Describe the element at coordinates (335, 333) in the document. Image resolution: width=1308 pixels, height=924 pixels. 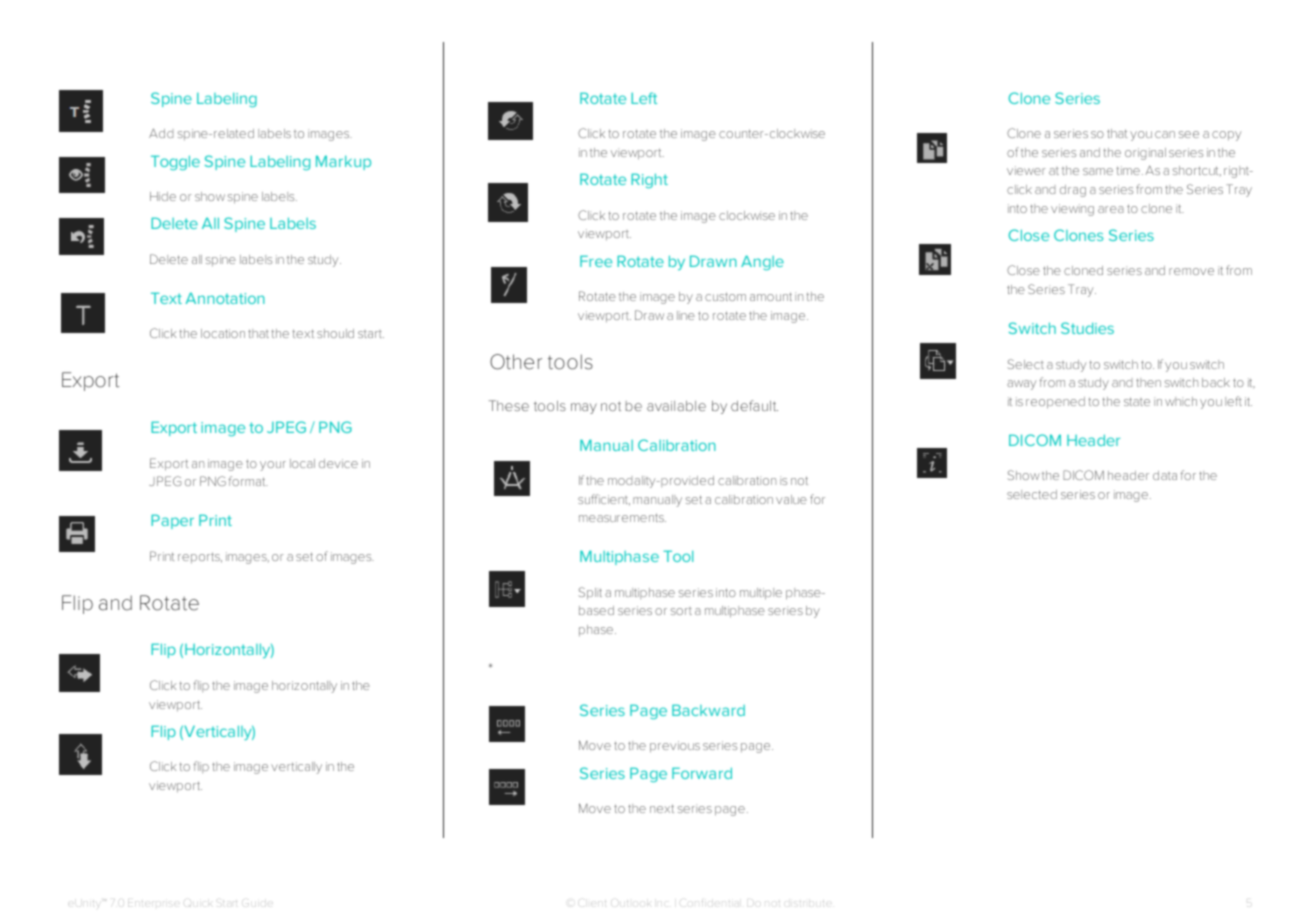
I see `should` at that location.
